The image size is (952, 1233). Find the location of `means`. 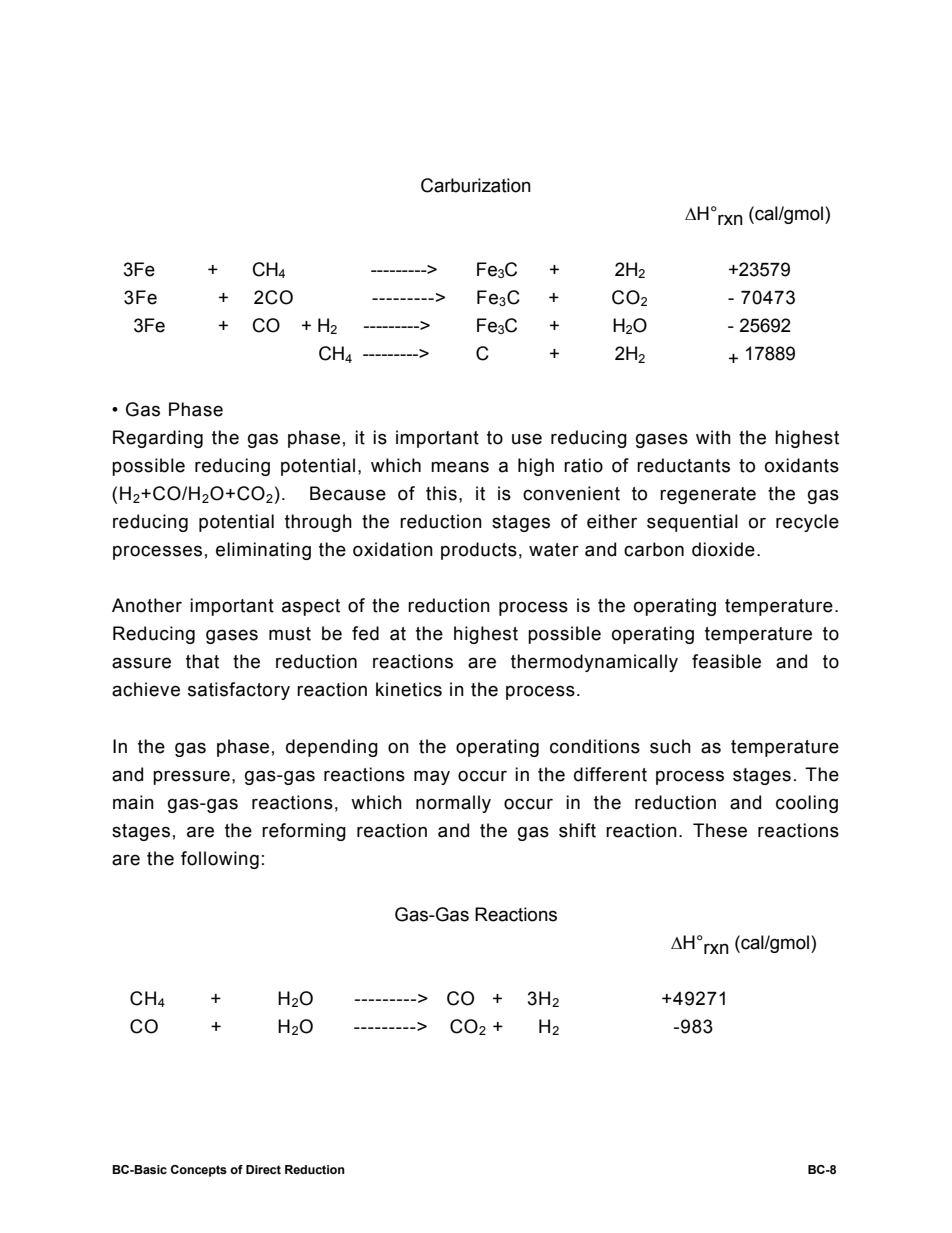

means is located at coordinates (460, 467).
